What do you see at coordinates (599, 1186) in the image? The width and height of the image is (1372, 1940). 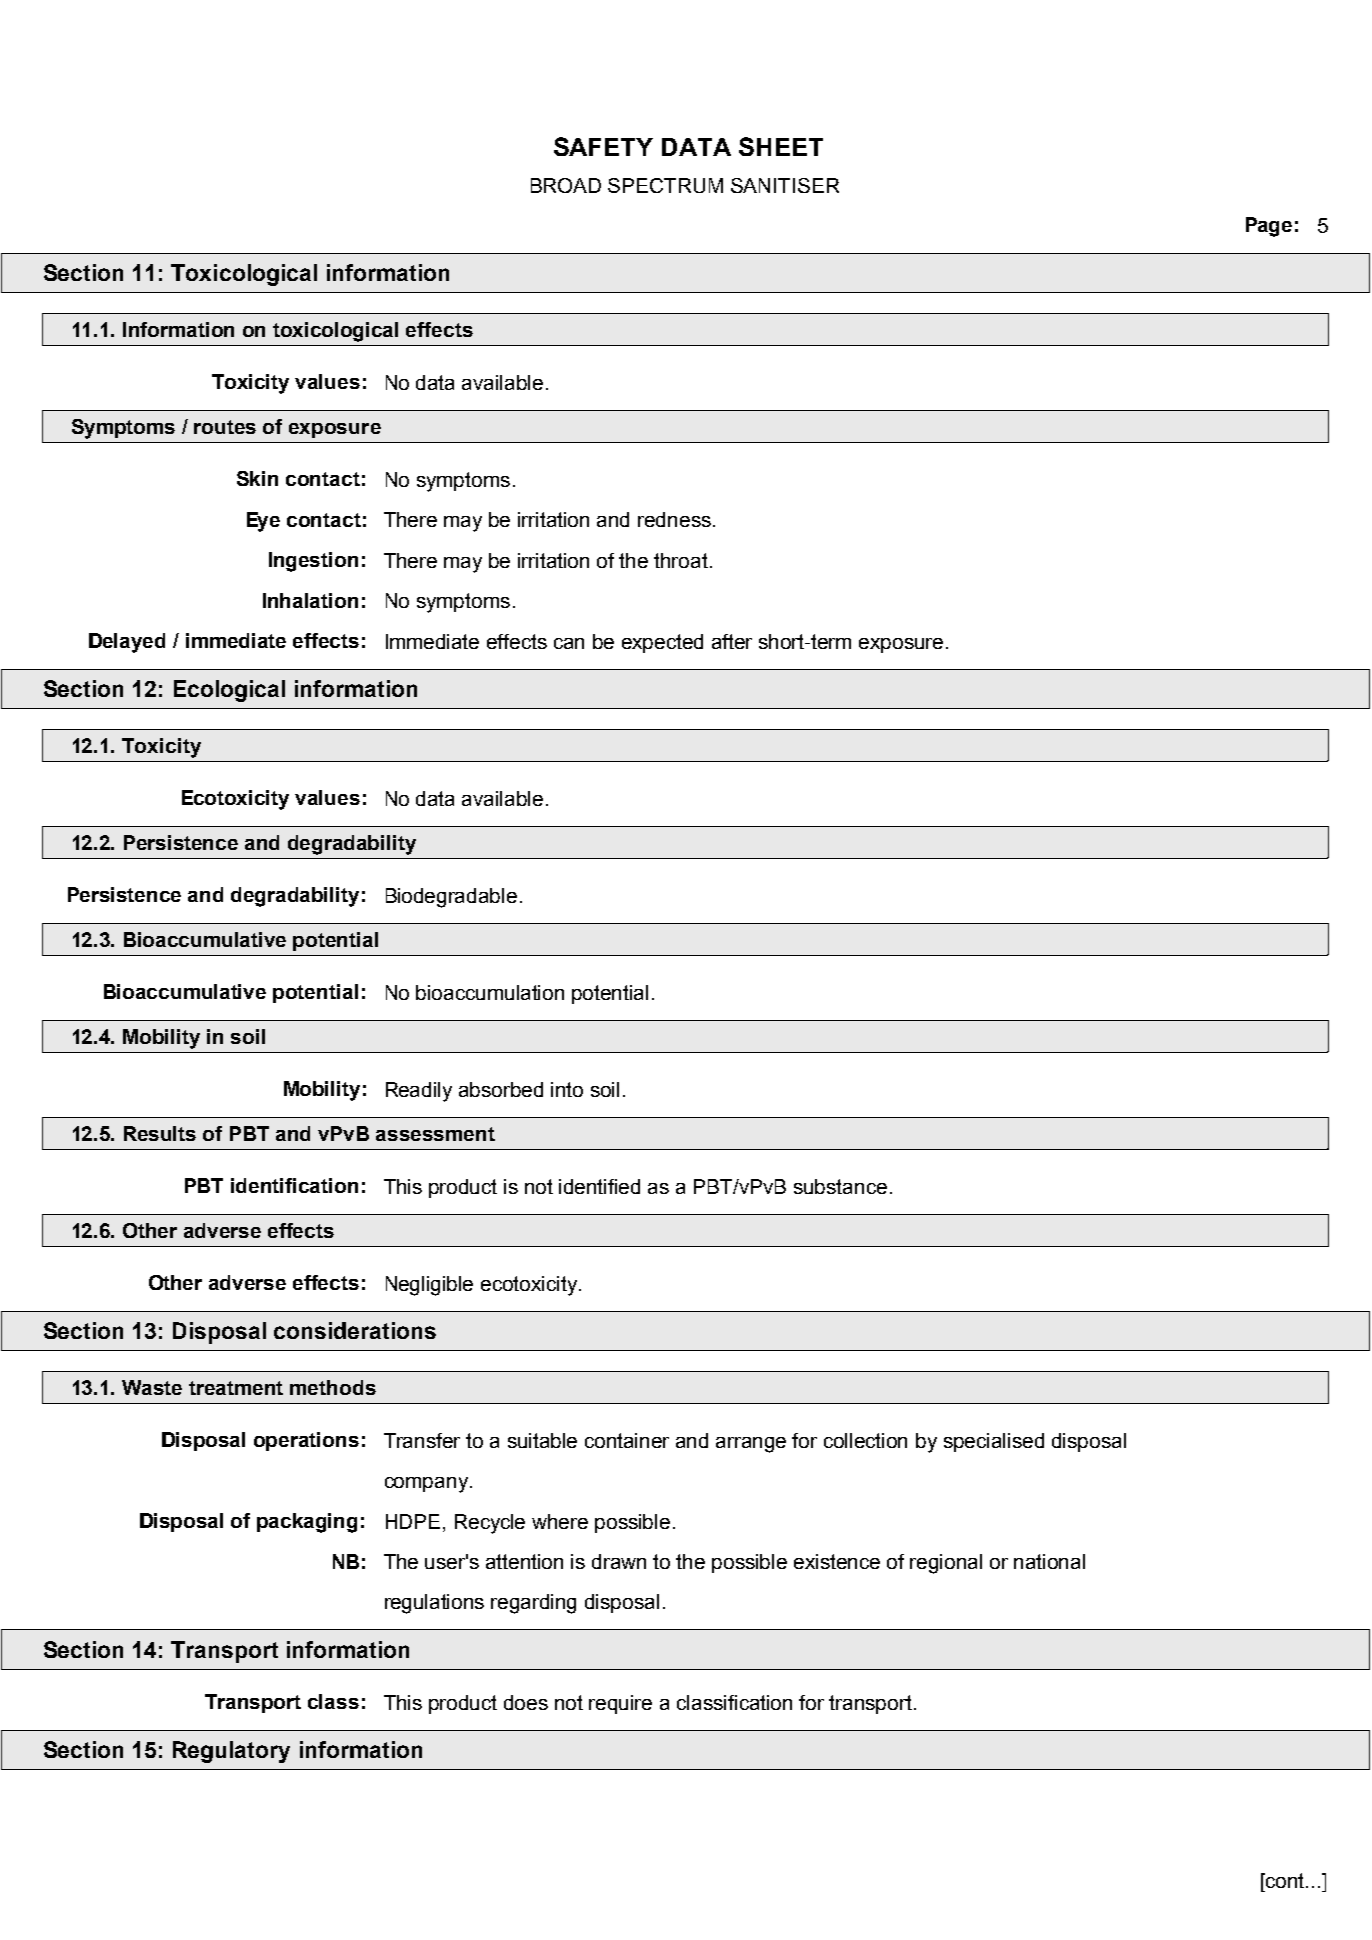 I see `identified` at bounding box center [599, 1186].
